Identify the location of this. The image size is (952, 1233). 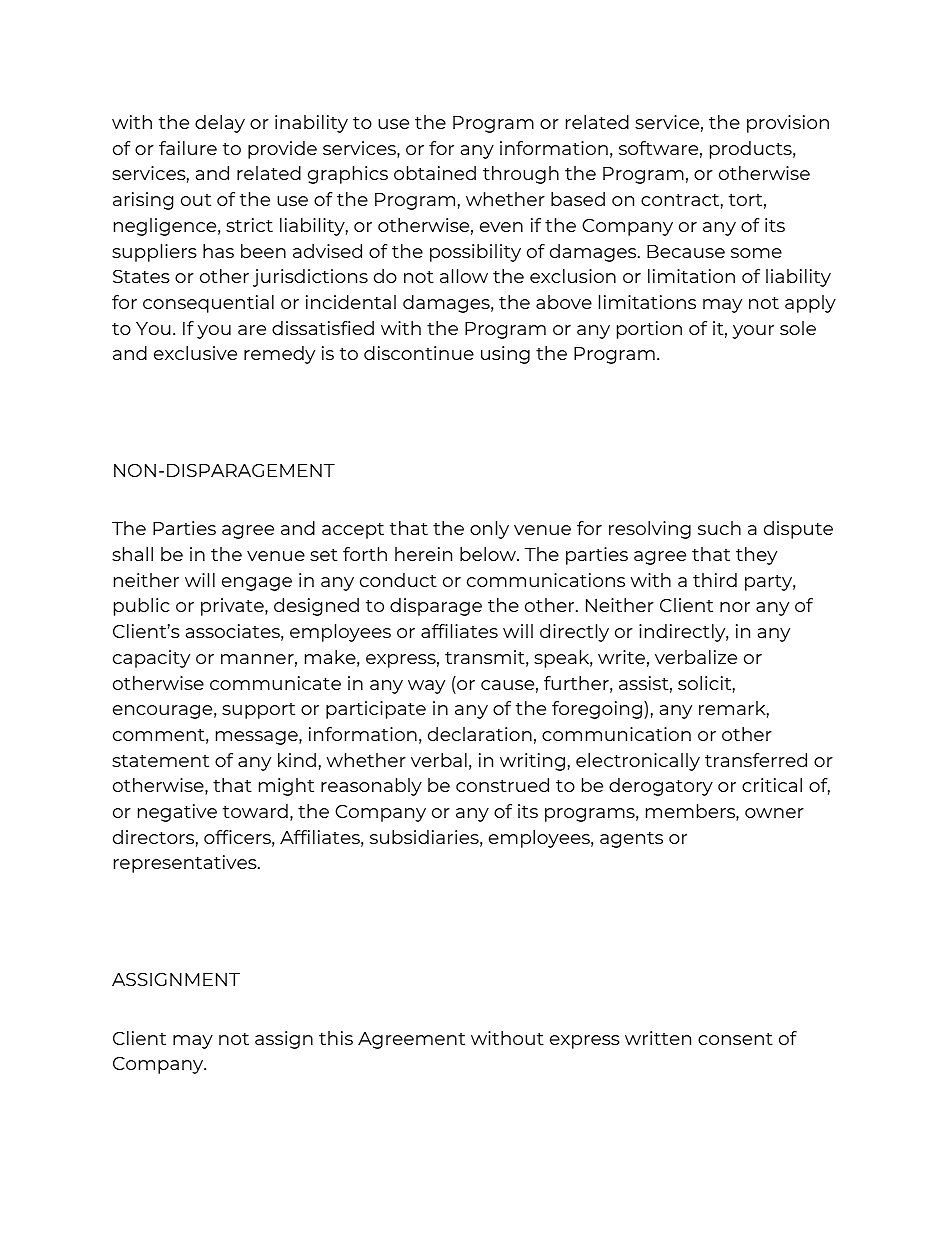
(336, 1038).
